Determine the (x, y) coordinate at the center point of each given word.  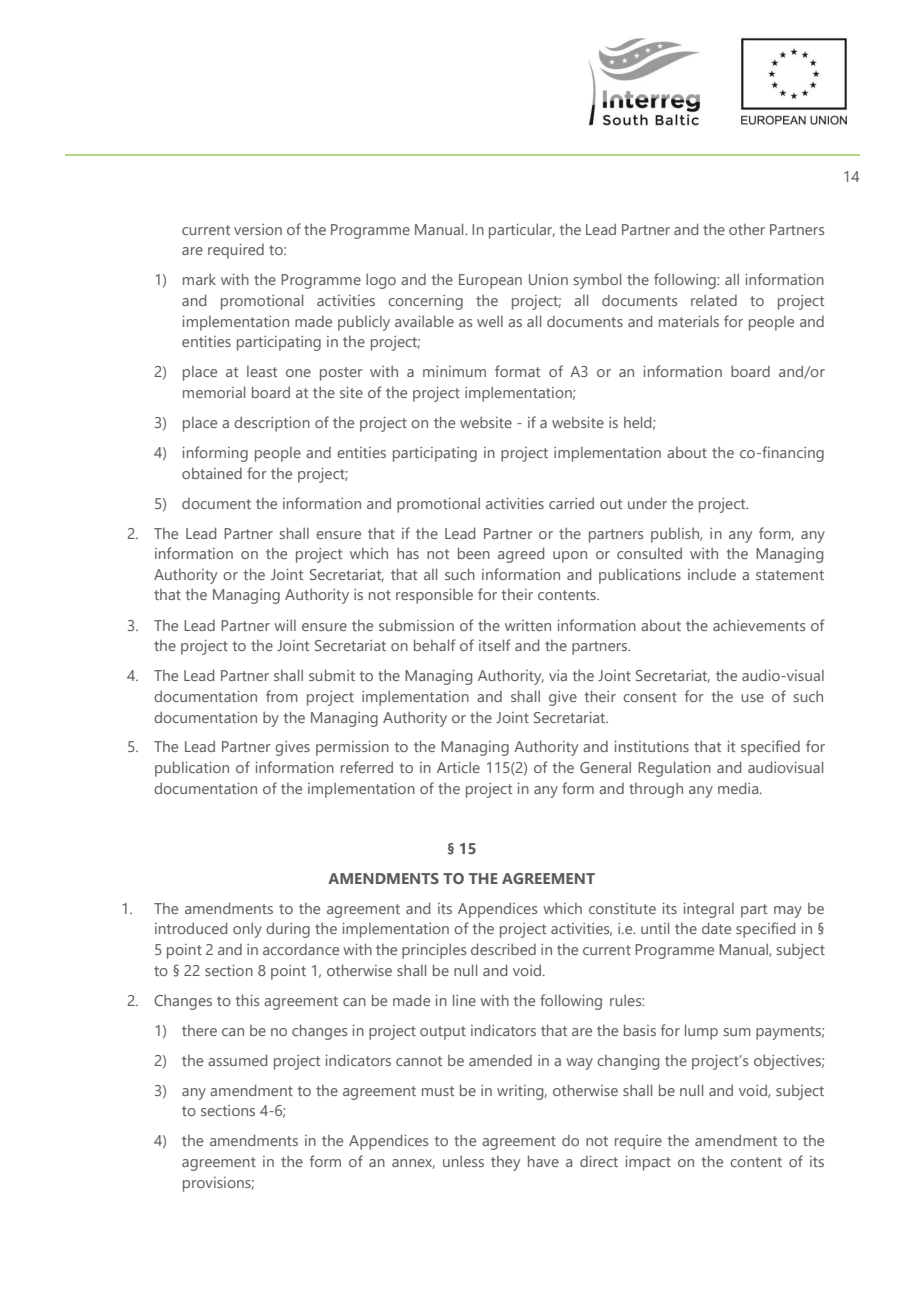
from (282, 696)
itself (494, 645)
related (714, 300)
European (490, 281)
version (258, 229)
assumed (237, 1060)
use (752, 698)
